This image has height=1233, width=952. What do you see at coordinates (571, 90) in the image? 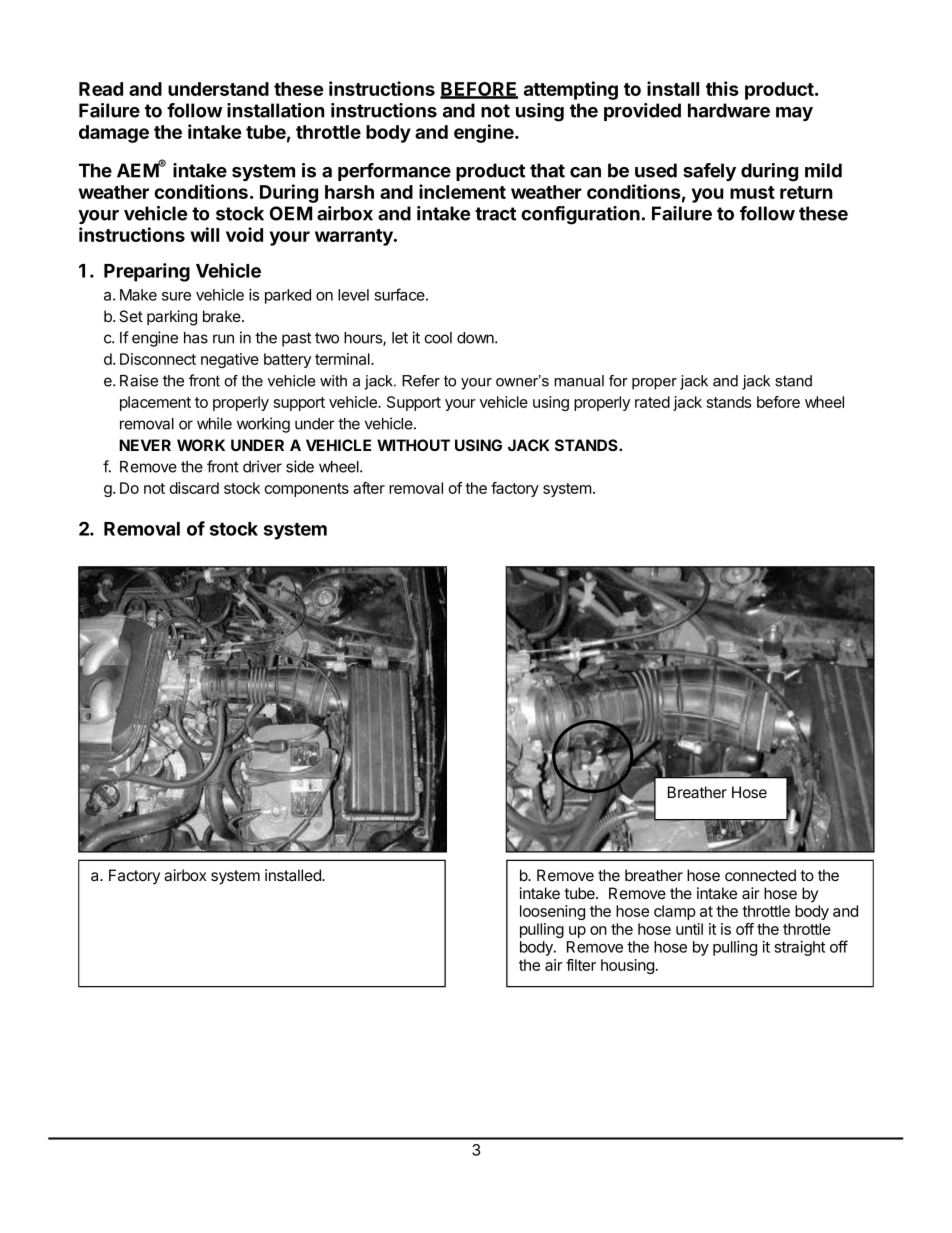
I see `attempting` at bounding box center [571, 90].
